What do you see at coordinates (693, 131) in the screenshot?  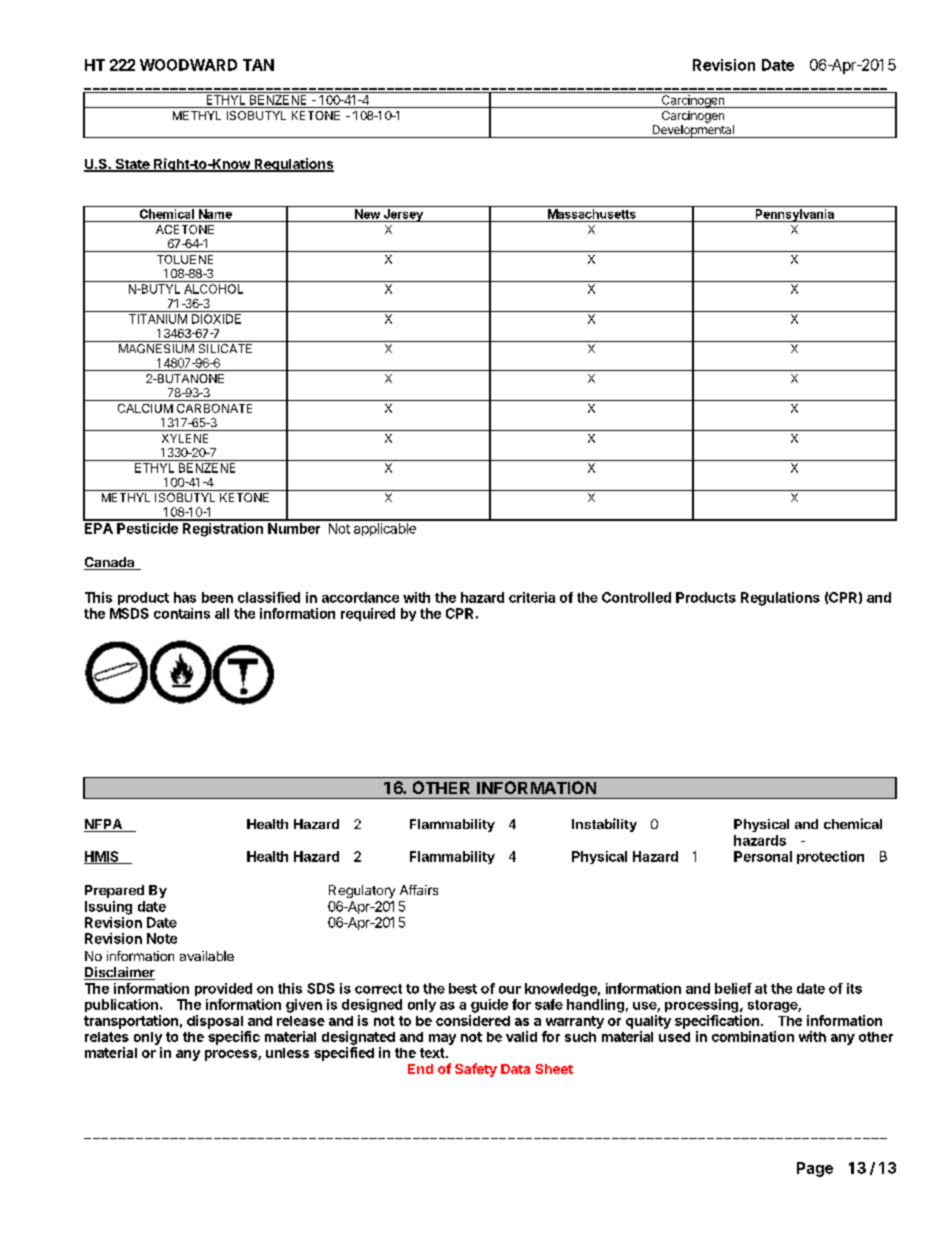 I see `Developmental` at bounding box center [693, 131].
